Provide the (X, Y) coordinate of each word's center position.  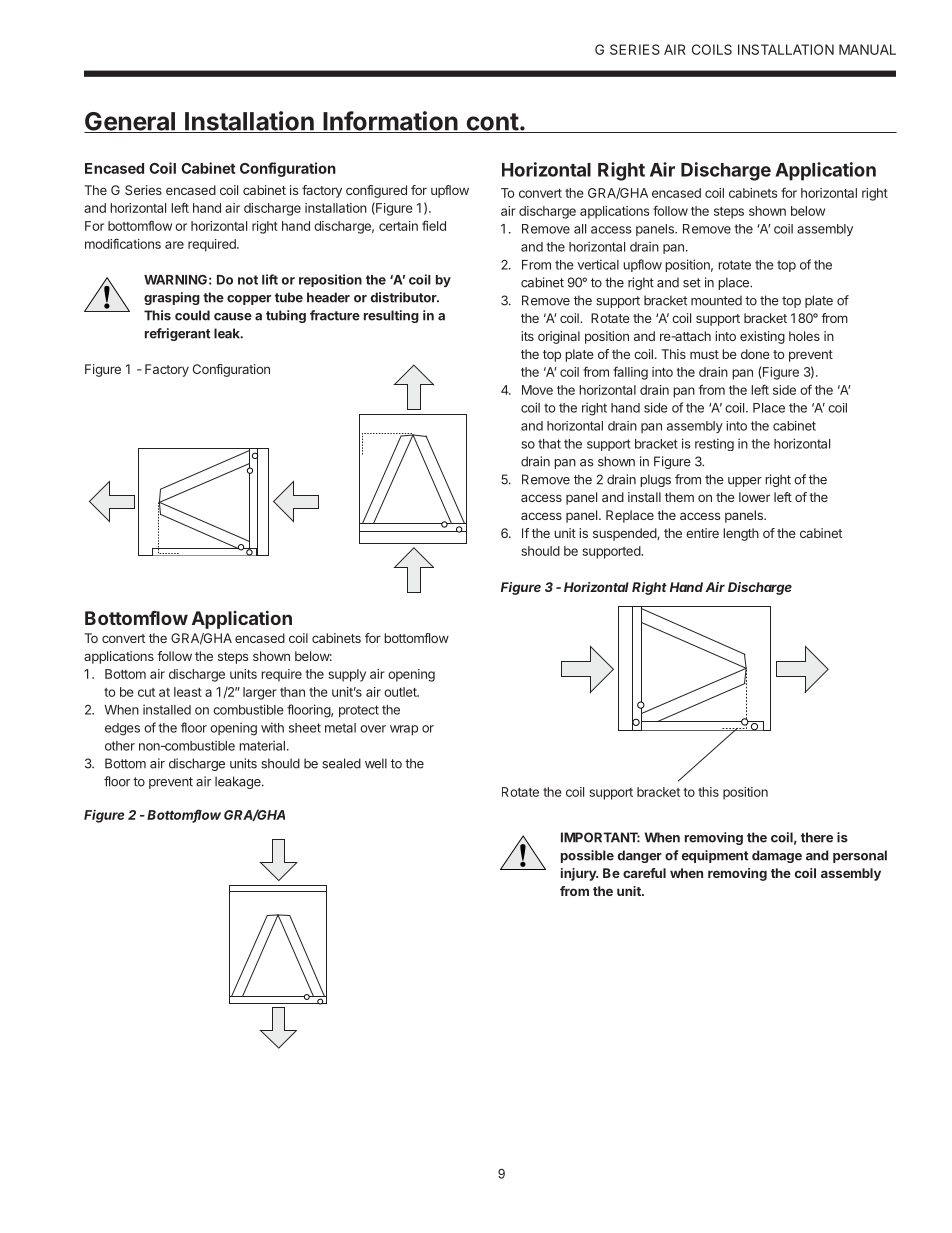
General (130, 122)
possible (587, 856)
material (262, 745)
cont (492, 123)
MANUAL (867, 49)
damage (777, 856)
